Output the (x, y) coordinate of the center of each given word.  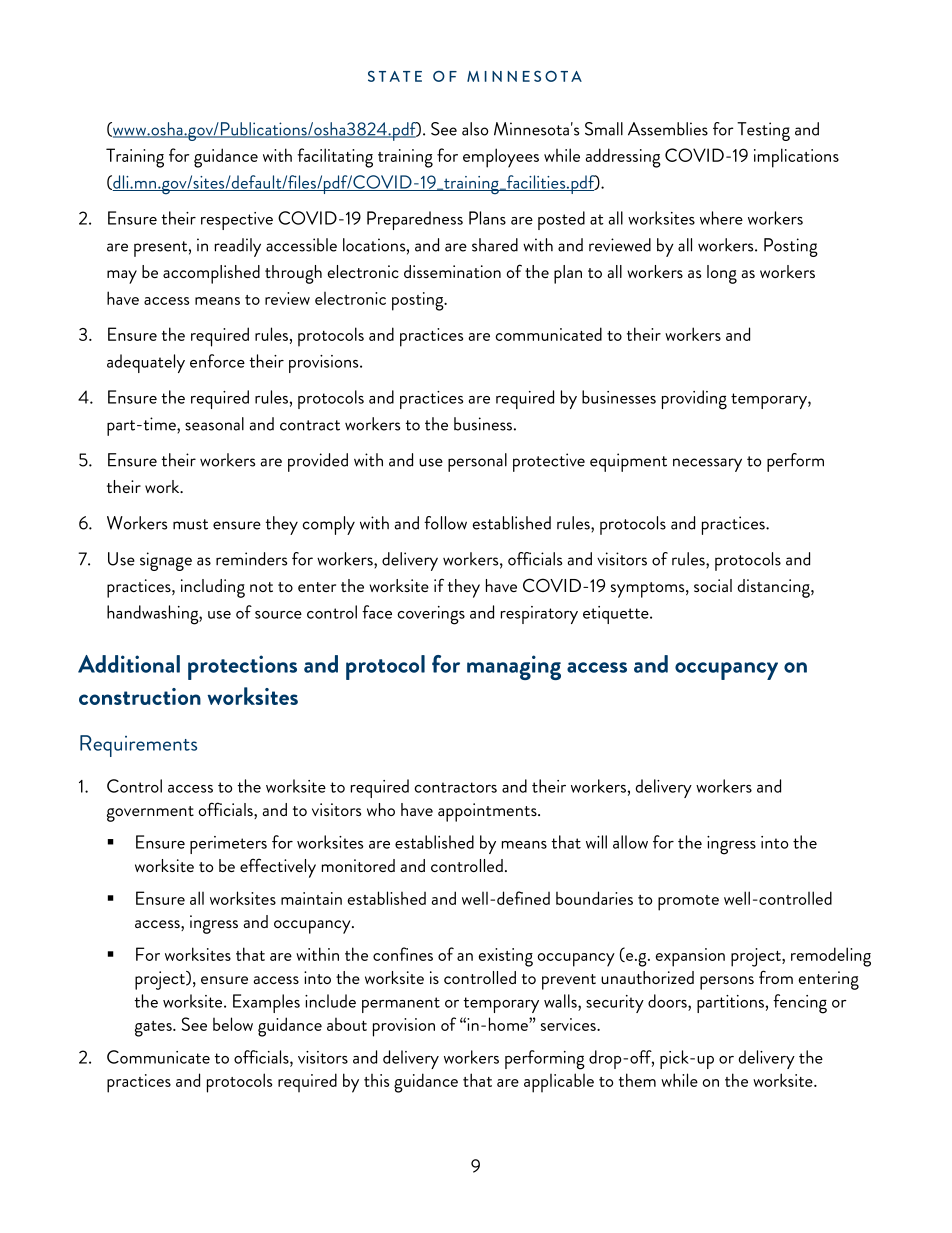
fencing (800, 1004)
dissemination (452, 271)
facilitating (335, 158)
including (213, 588)
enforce (217, 361)
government (150, 814)
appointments (488, 812)
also (475, 129)
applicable (559, 1083)
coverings (431, 615)
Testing (763, 131)
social (713, 585)
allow (630, 842)
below (233, 1024)
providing (694, 400)
